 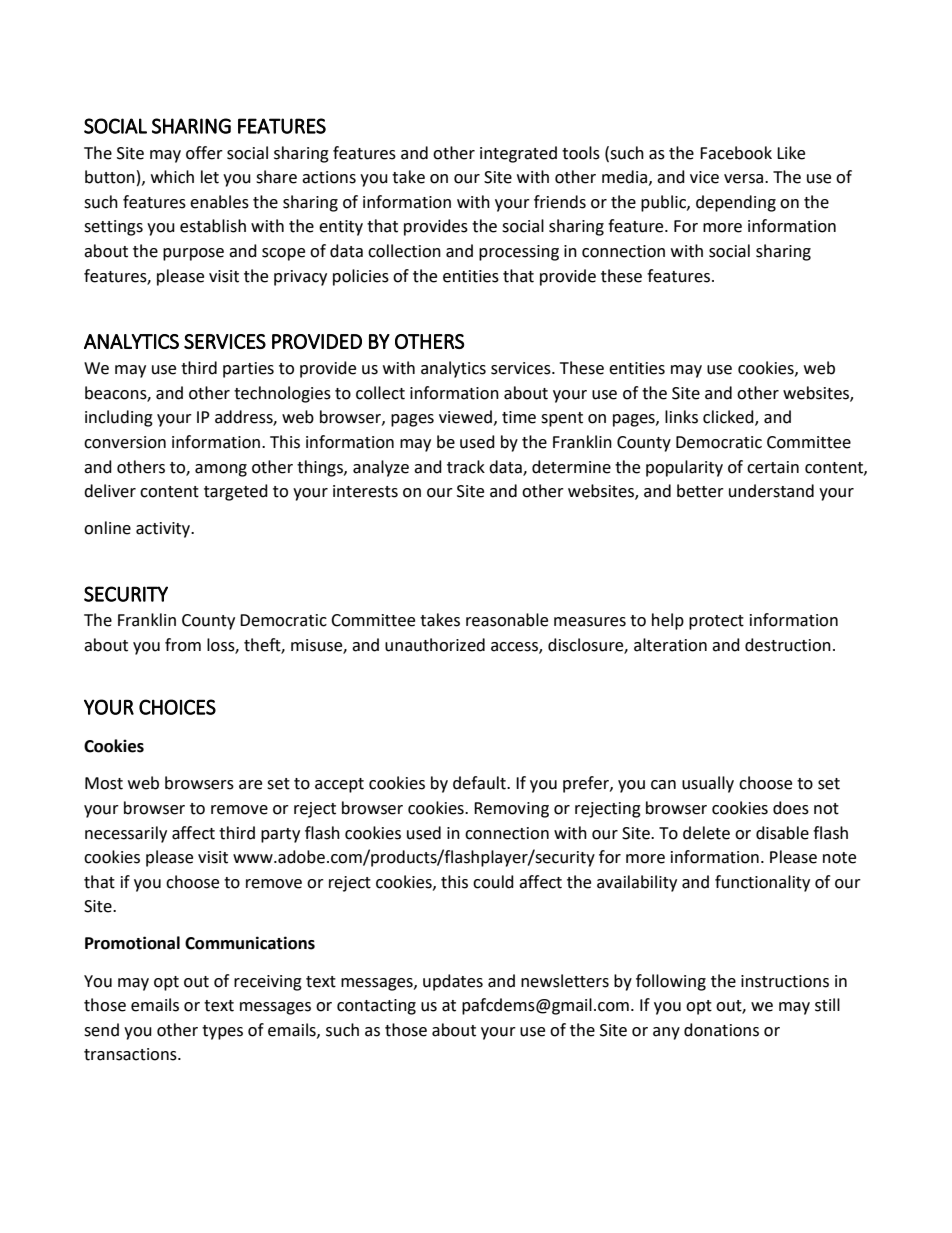 What do you see at coordinates (507, 620) in the screenshot?
I see `reasonable` at bounding box center [507, 620].
